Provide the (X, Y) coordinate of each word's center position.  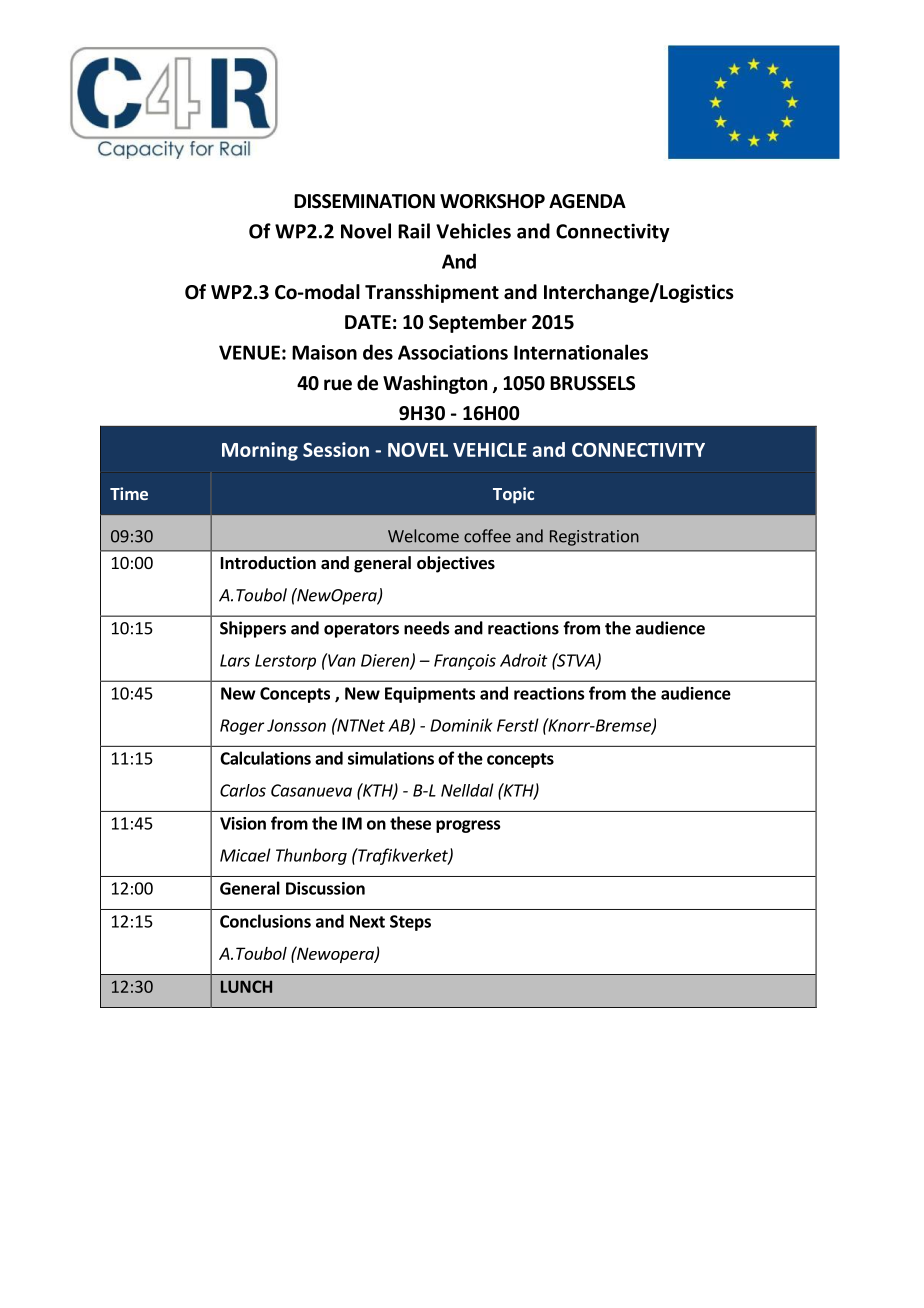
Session (336, 449)
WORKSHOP (492, 201)
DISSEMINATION (364, 201)
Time (129, 493)
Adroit (524, 660)
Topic (513, 495)
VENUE (249, 352)
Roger (242, 727)
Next (367, 921)
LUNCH (246, 986)
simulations (391, 758)
